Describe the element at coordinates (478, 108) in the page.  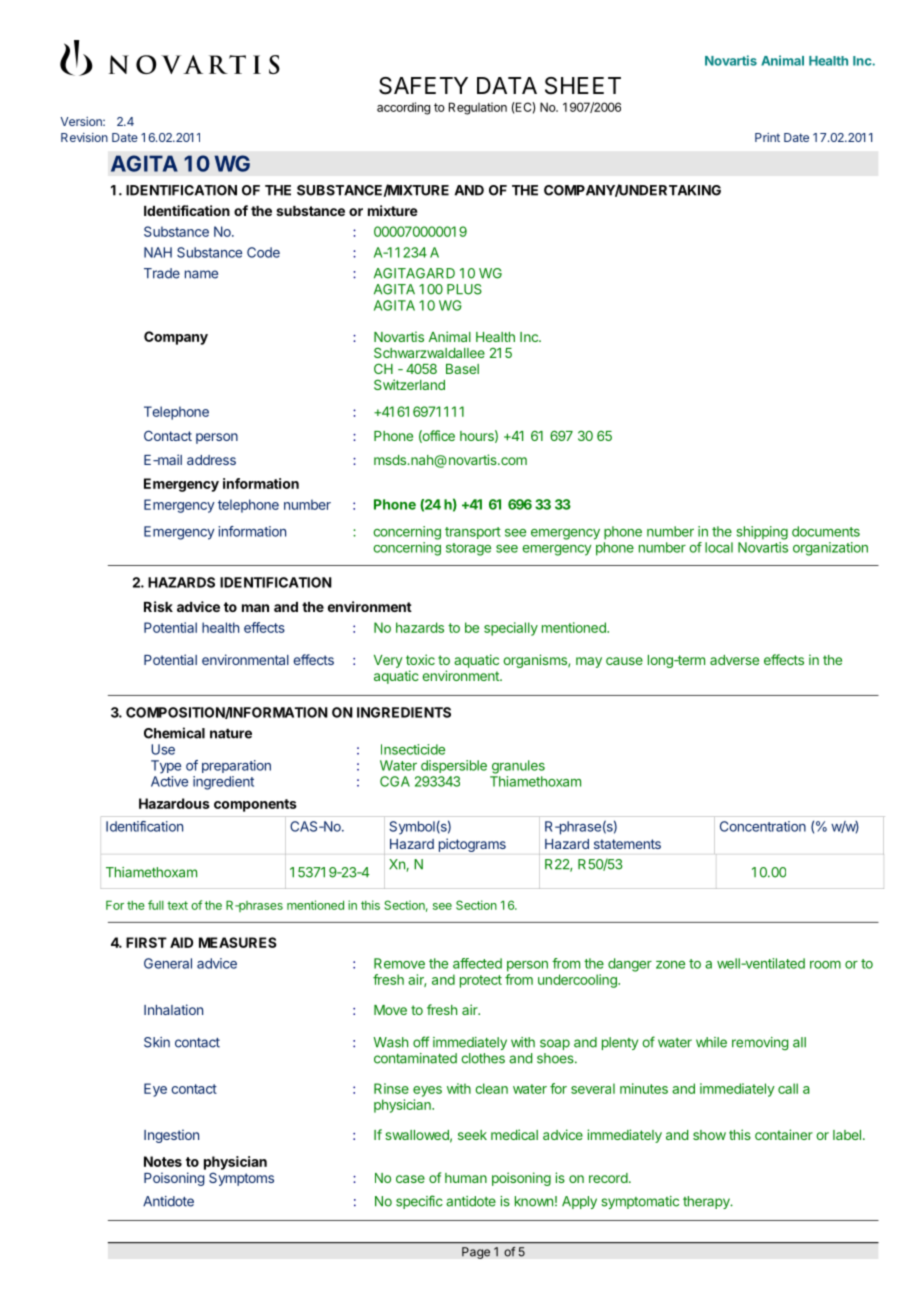
I see `Regulation` at that location.
